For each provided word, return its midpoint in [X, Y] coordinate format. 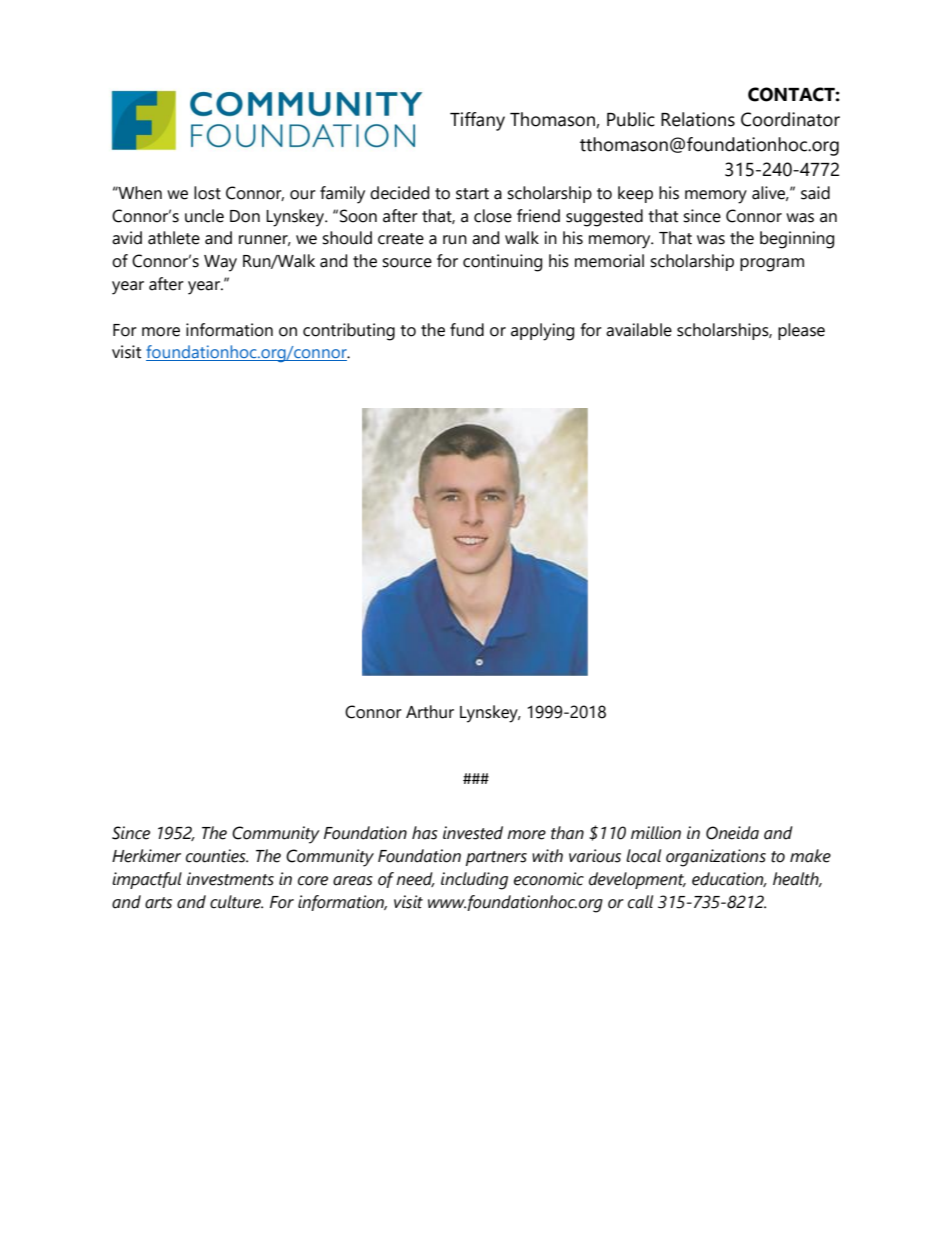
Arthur [430, 712]
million [656, 833]
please [801, 331]
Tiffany [477, 121]
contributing [349, 332]
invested [473, 833]
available [639, 330]
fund [467, 330]
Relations [698, 119]
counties [217, 856]
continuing [502, 263]
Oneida [732, 833]
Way [220, 263]
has [425, 833]
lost [207, 193]
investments [230, 879]
